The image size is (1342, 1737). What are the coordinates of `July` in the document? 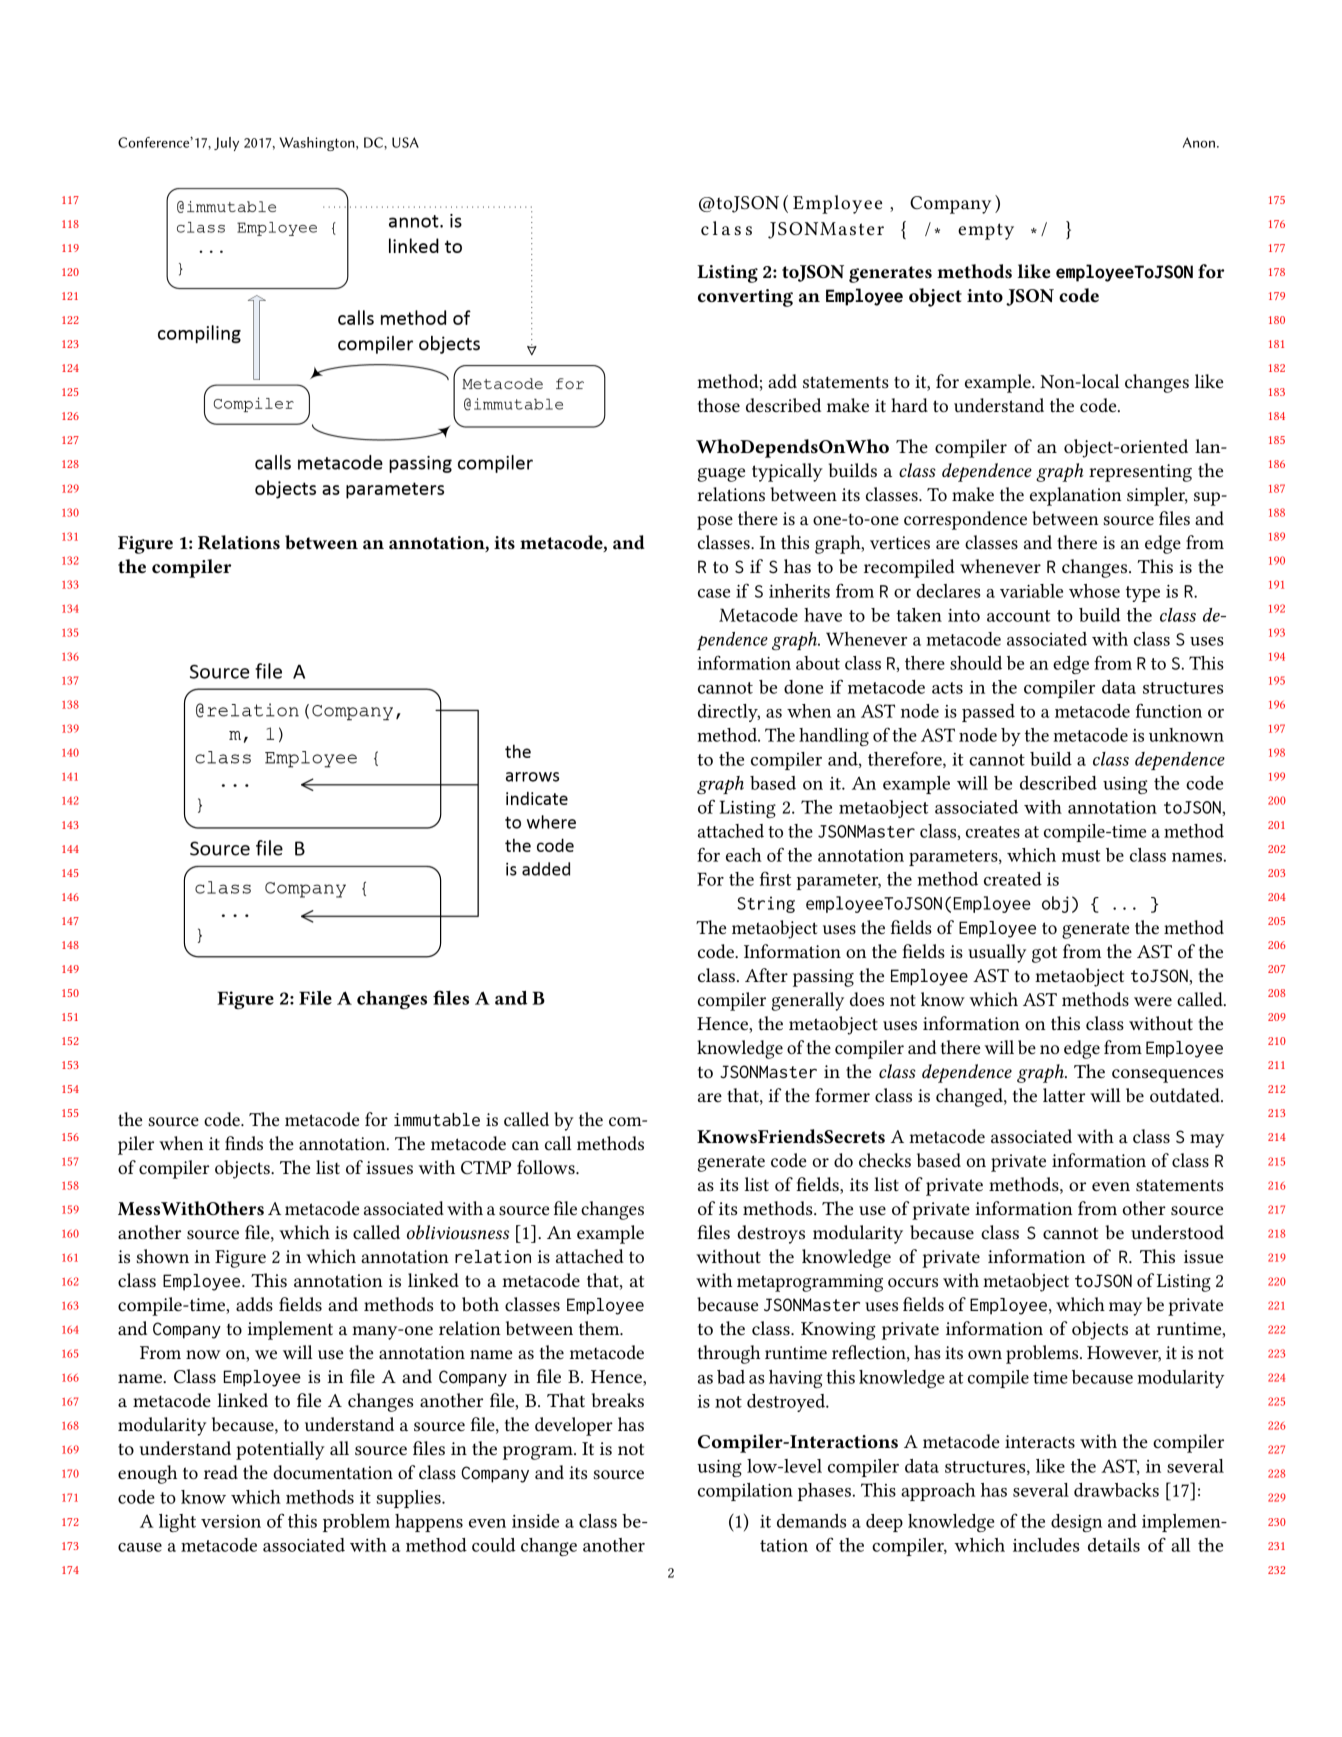 It's located at (226, 144).
